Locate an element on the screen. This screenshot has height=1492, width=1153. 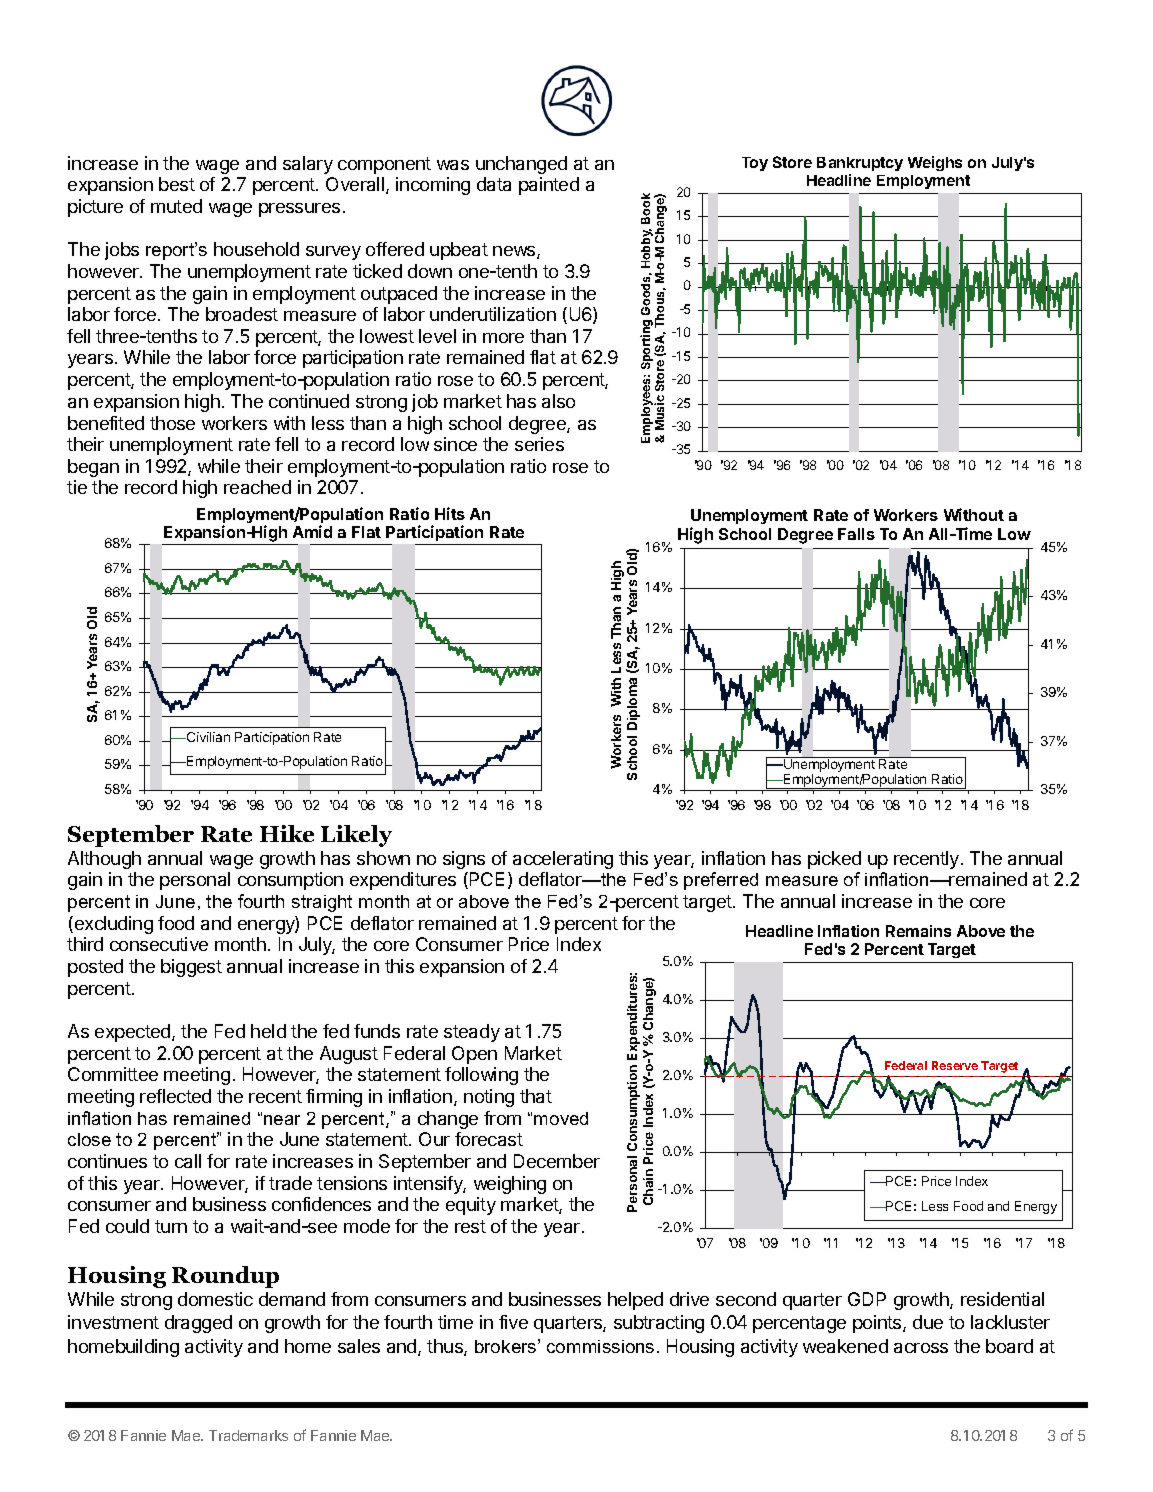
dragged is located at coordinates (198, 1324).
